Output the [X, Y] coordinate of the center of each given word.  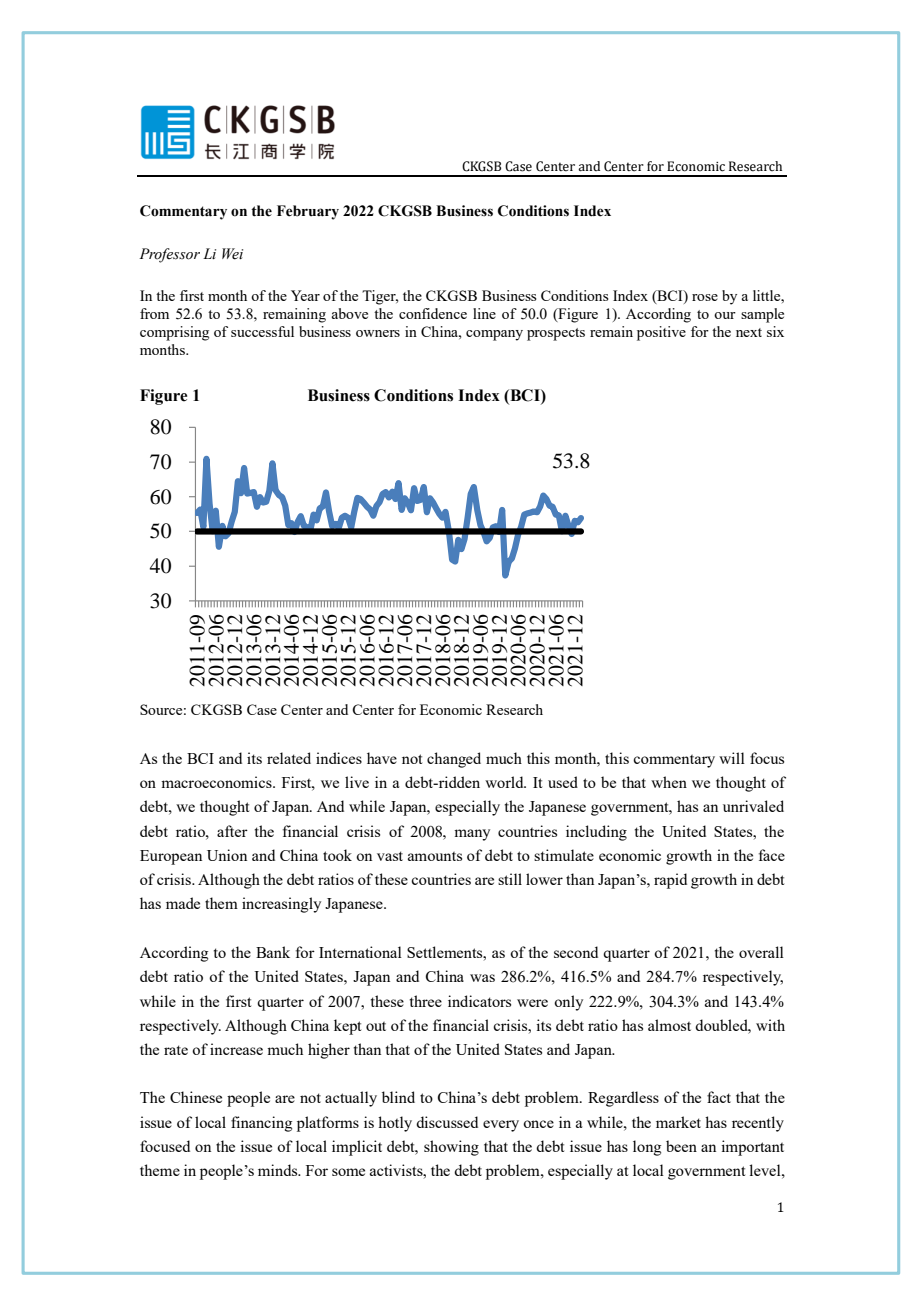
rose [705, 297]
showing [451, 1148]
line [484, 313]
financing [261, 1124]
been [681, 1146]
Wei [232, 254]
